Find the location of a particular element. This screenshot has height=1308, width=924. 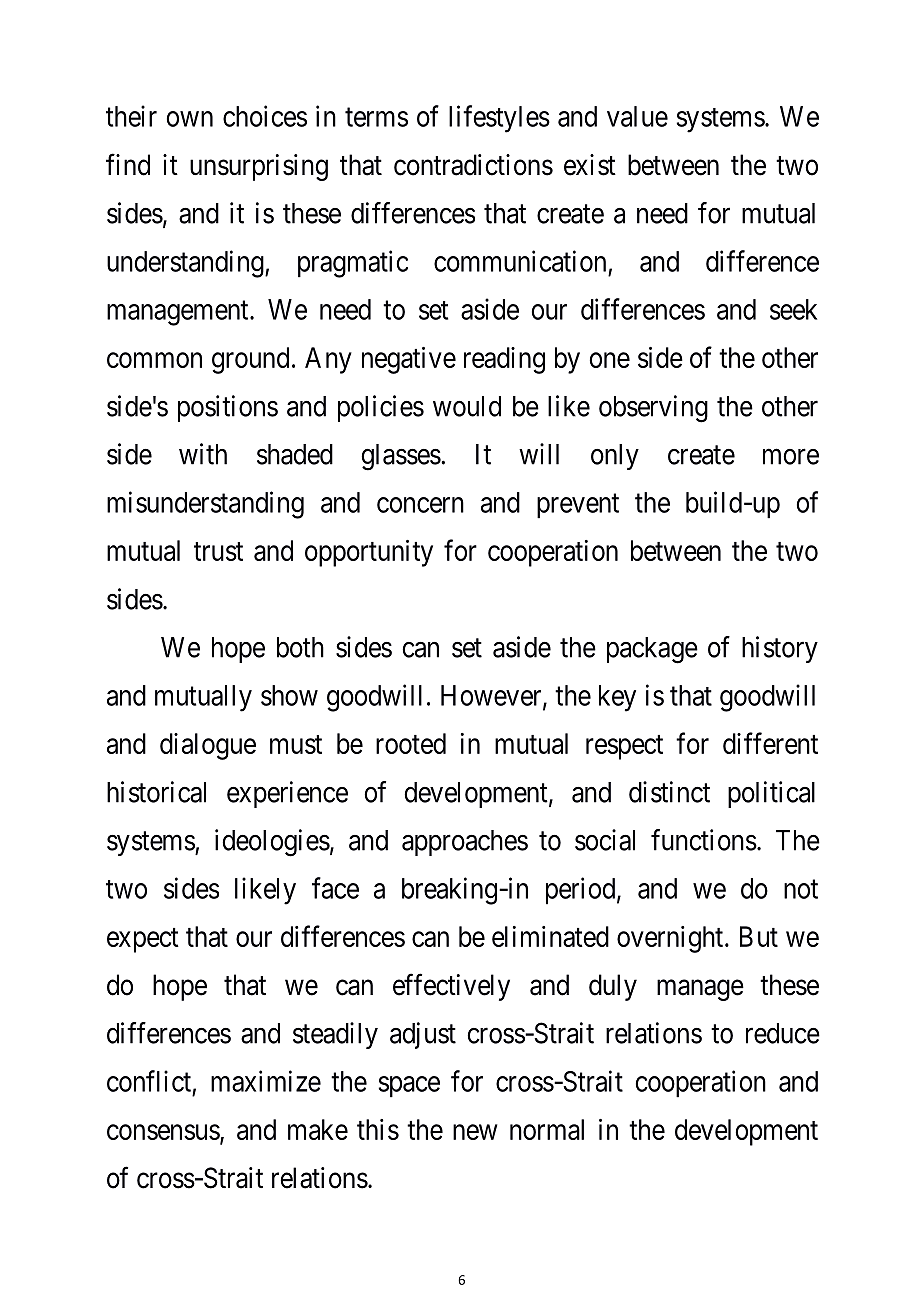

reduce is located at coordinates (783, 1033).
